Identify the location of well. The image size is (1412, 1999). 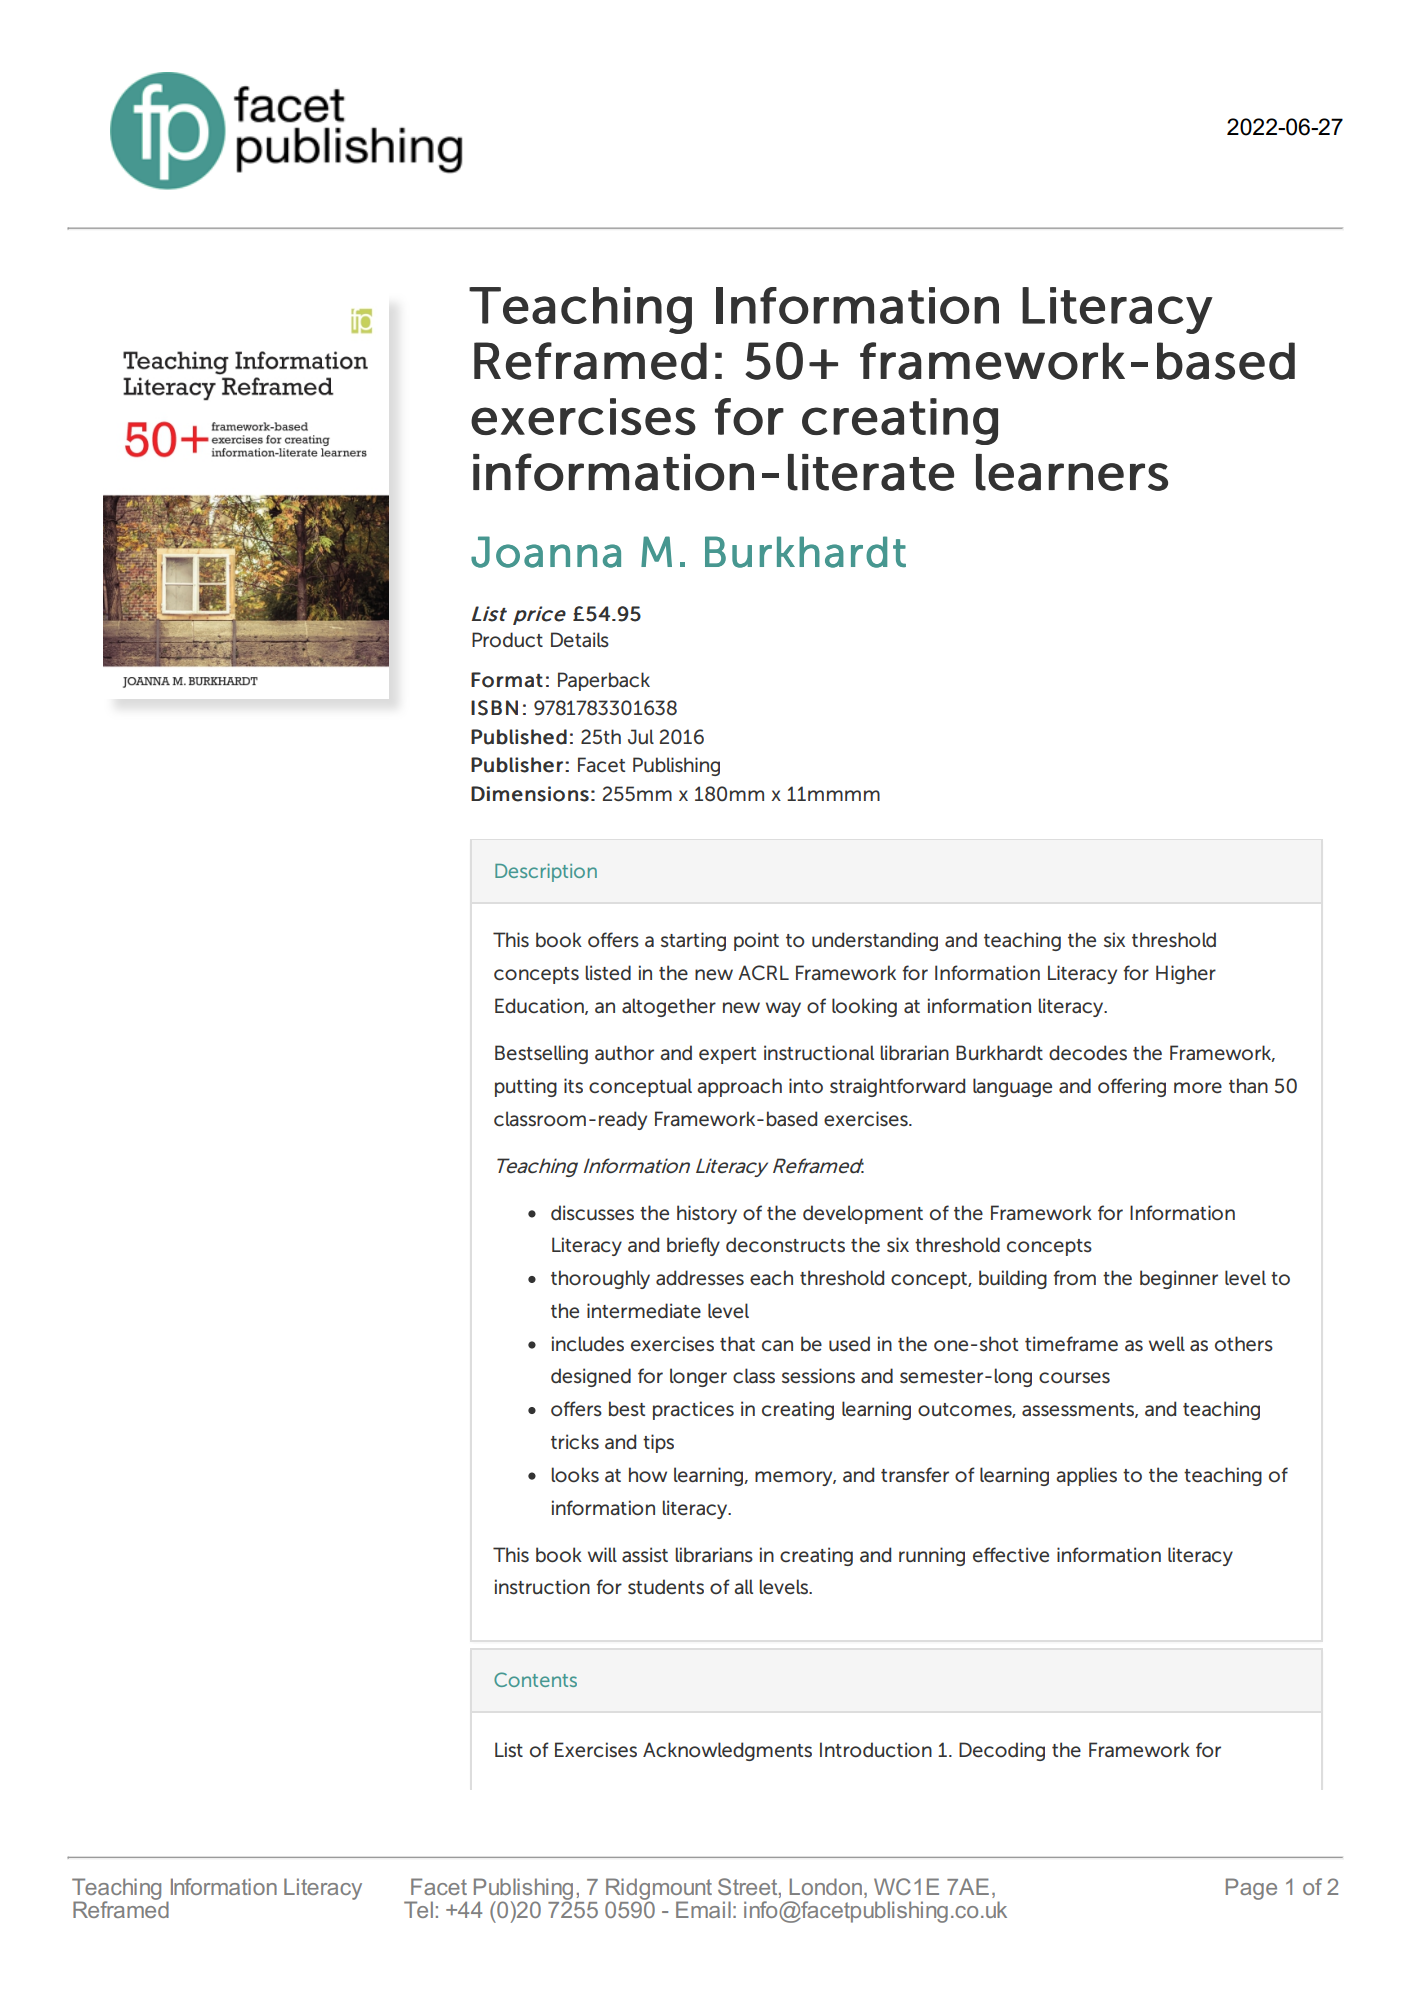
(1167, 1343).
